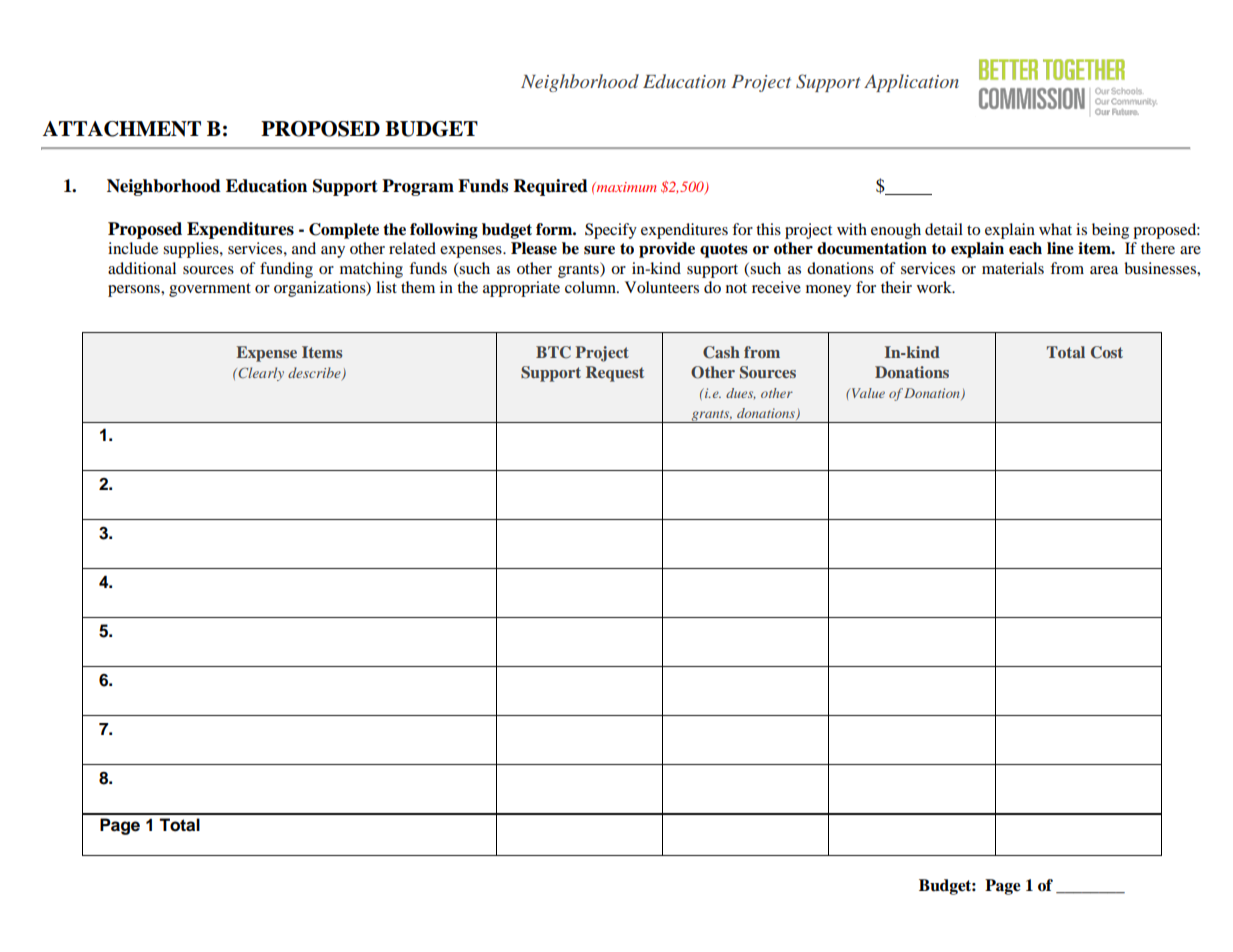  I want to click on ATTACHMENT, so click(122, 129).
